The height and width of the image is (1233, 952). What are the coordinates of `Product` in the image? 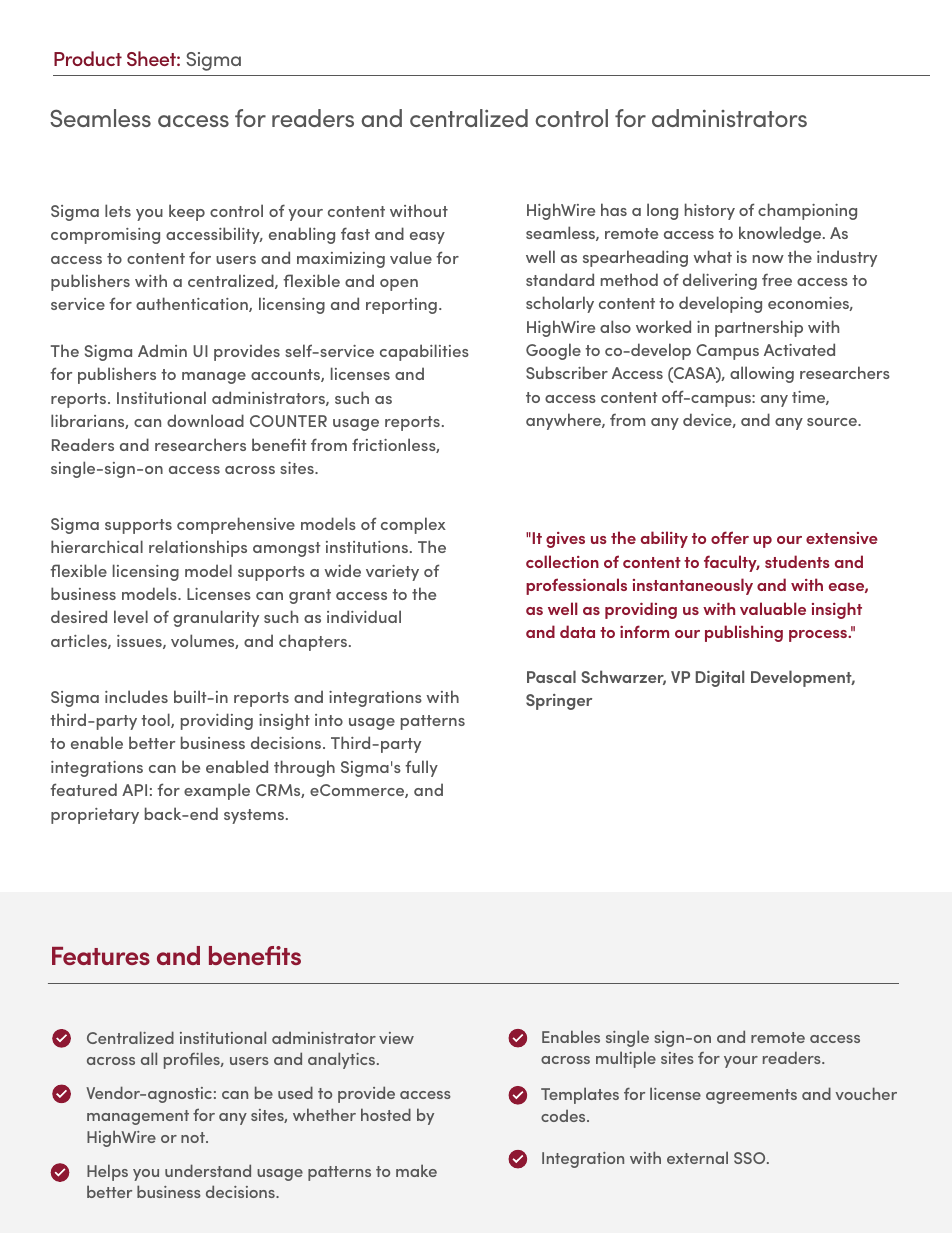 It's located at (88, 58).
